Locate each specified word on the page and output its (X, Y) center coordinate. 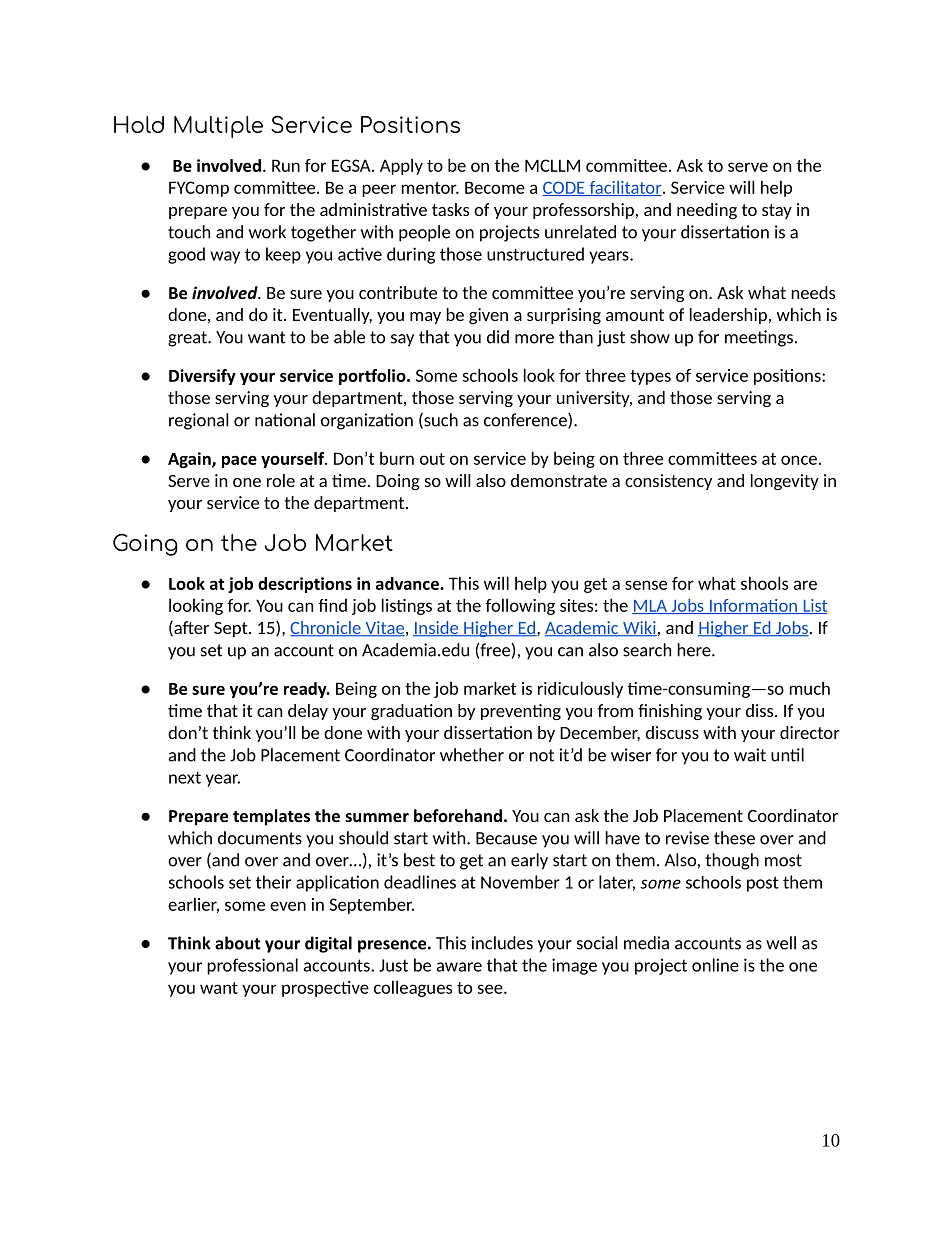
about (238, 943)
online (715, 965)
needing (707, 211)
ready (306, 690)
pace (239, 461)
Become (495, 187)
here (695, 650)
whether (472, 755)
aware (459, 967)
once (799, 460)
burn (397, 458)
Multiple (218, 127)
